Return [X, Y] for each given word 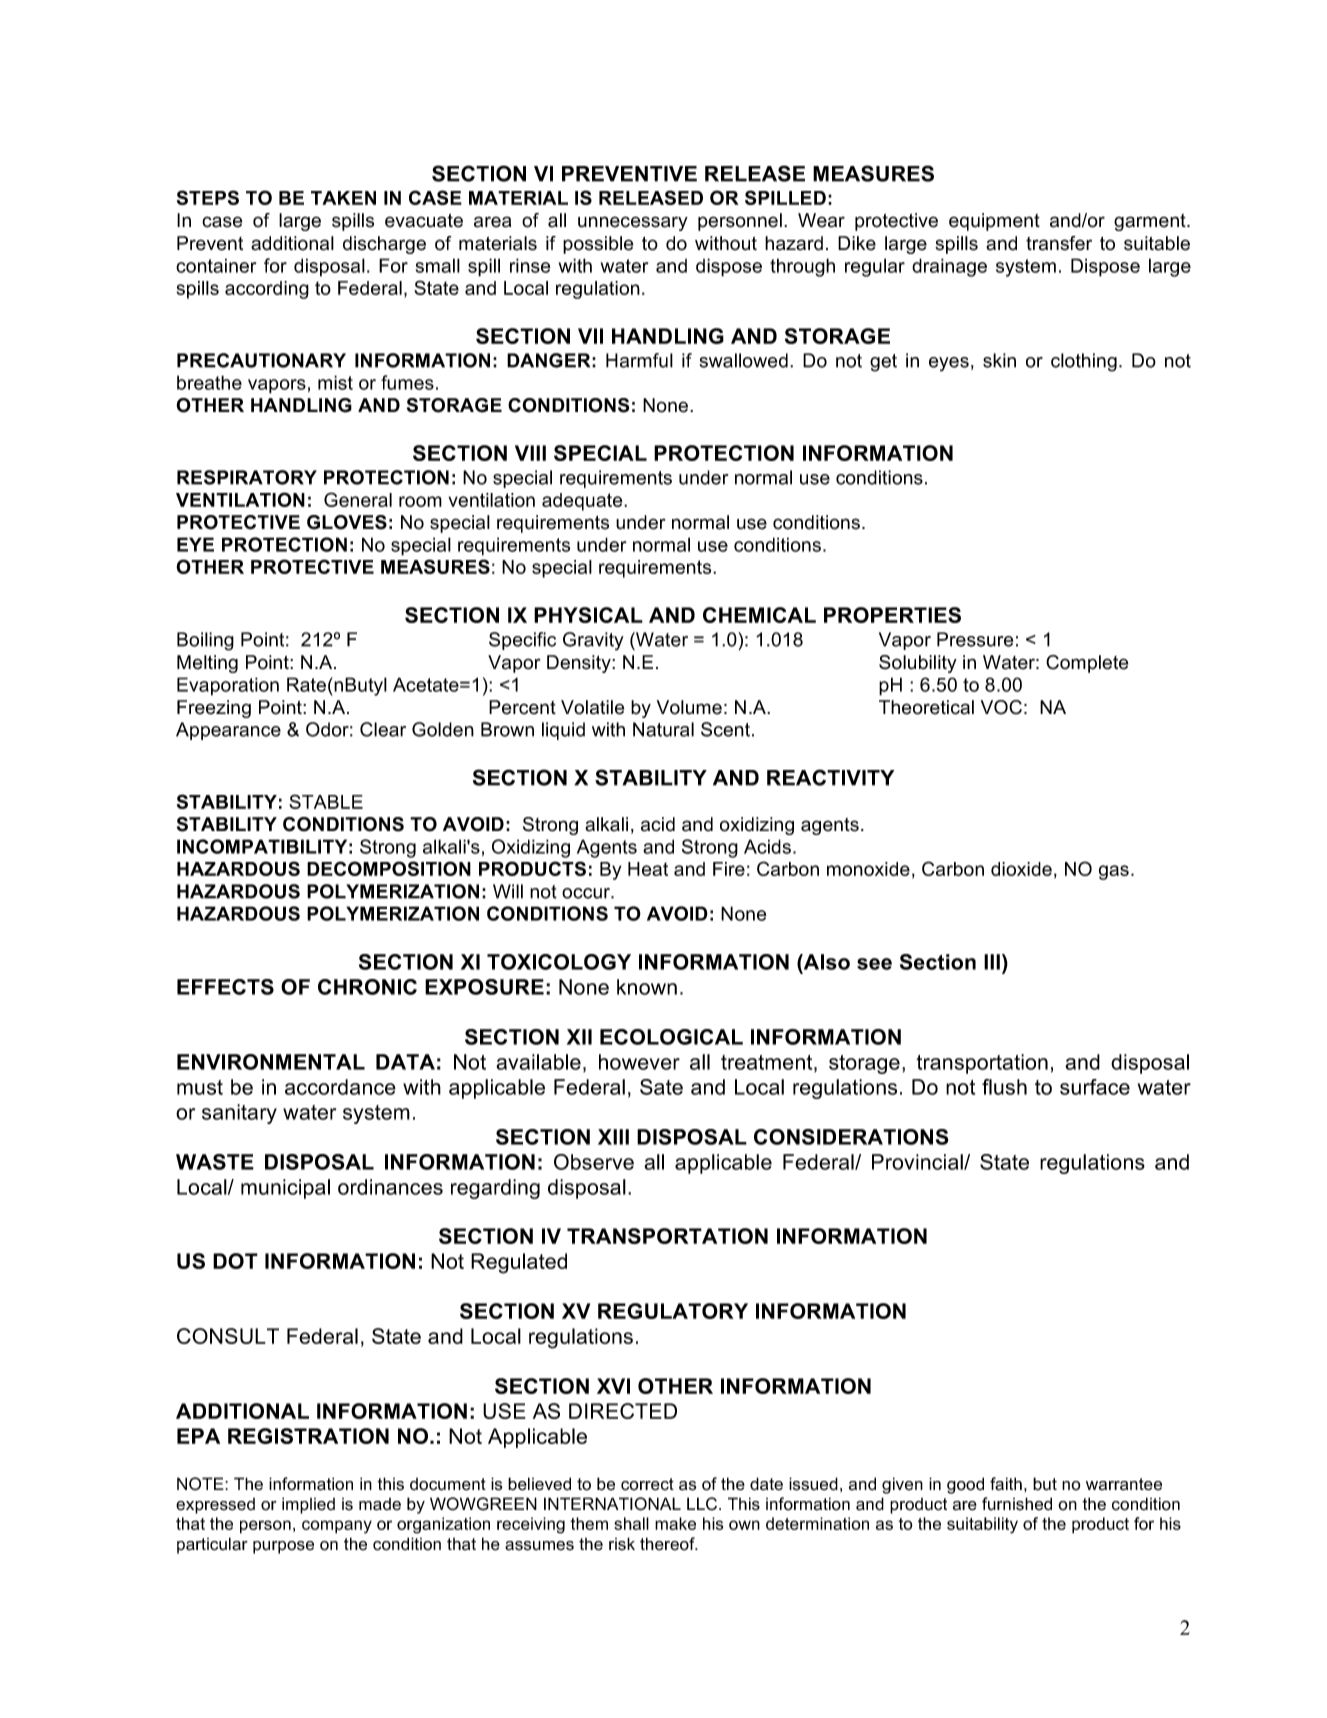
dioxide [1021, 869]
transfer [1059, 243]
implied [308, 1505]
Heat [648, 869]
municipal [285, 1189]
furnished [1017, 1504]
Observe [594, 1162]
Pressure [975, 639]
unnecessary [633, 223]
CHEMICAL [759, 615]
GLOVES [347, 522]
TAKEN [343, 198]
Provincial [918, 1162]
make [675, 1523]
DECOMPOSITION [389, 868]
